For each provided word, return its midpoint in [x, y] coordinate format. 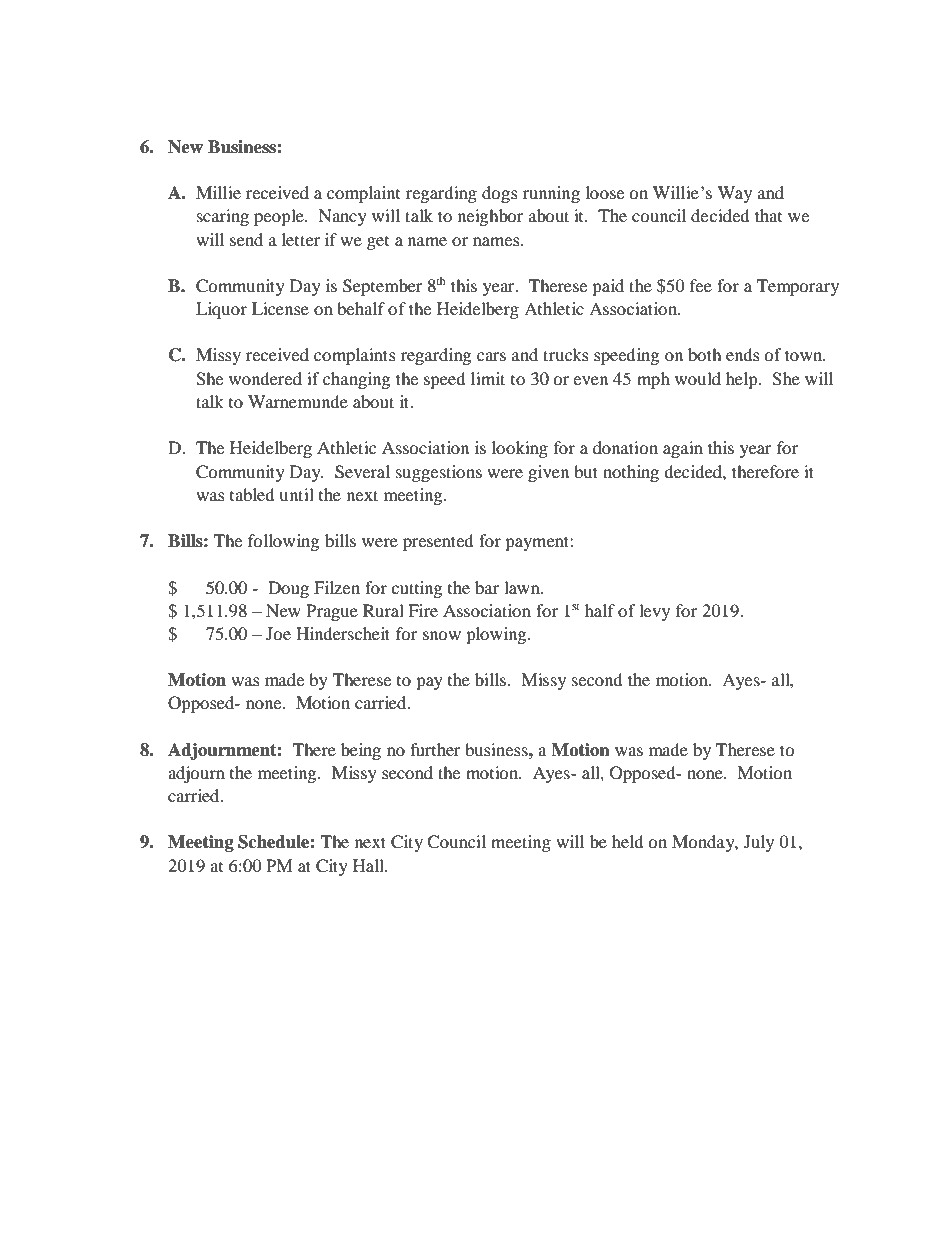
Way [735, 194]
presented [438, 542]
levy [654, 612]
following [283, 542]
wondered [265, 378]
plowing [497, 635]
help [743, 380]
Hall [369, 865]
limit [488, 378]
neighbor [491, 217]
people [280, 217]
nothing [631, 473]
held [628, 841]
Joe [278, 633]
